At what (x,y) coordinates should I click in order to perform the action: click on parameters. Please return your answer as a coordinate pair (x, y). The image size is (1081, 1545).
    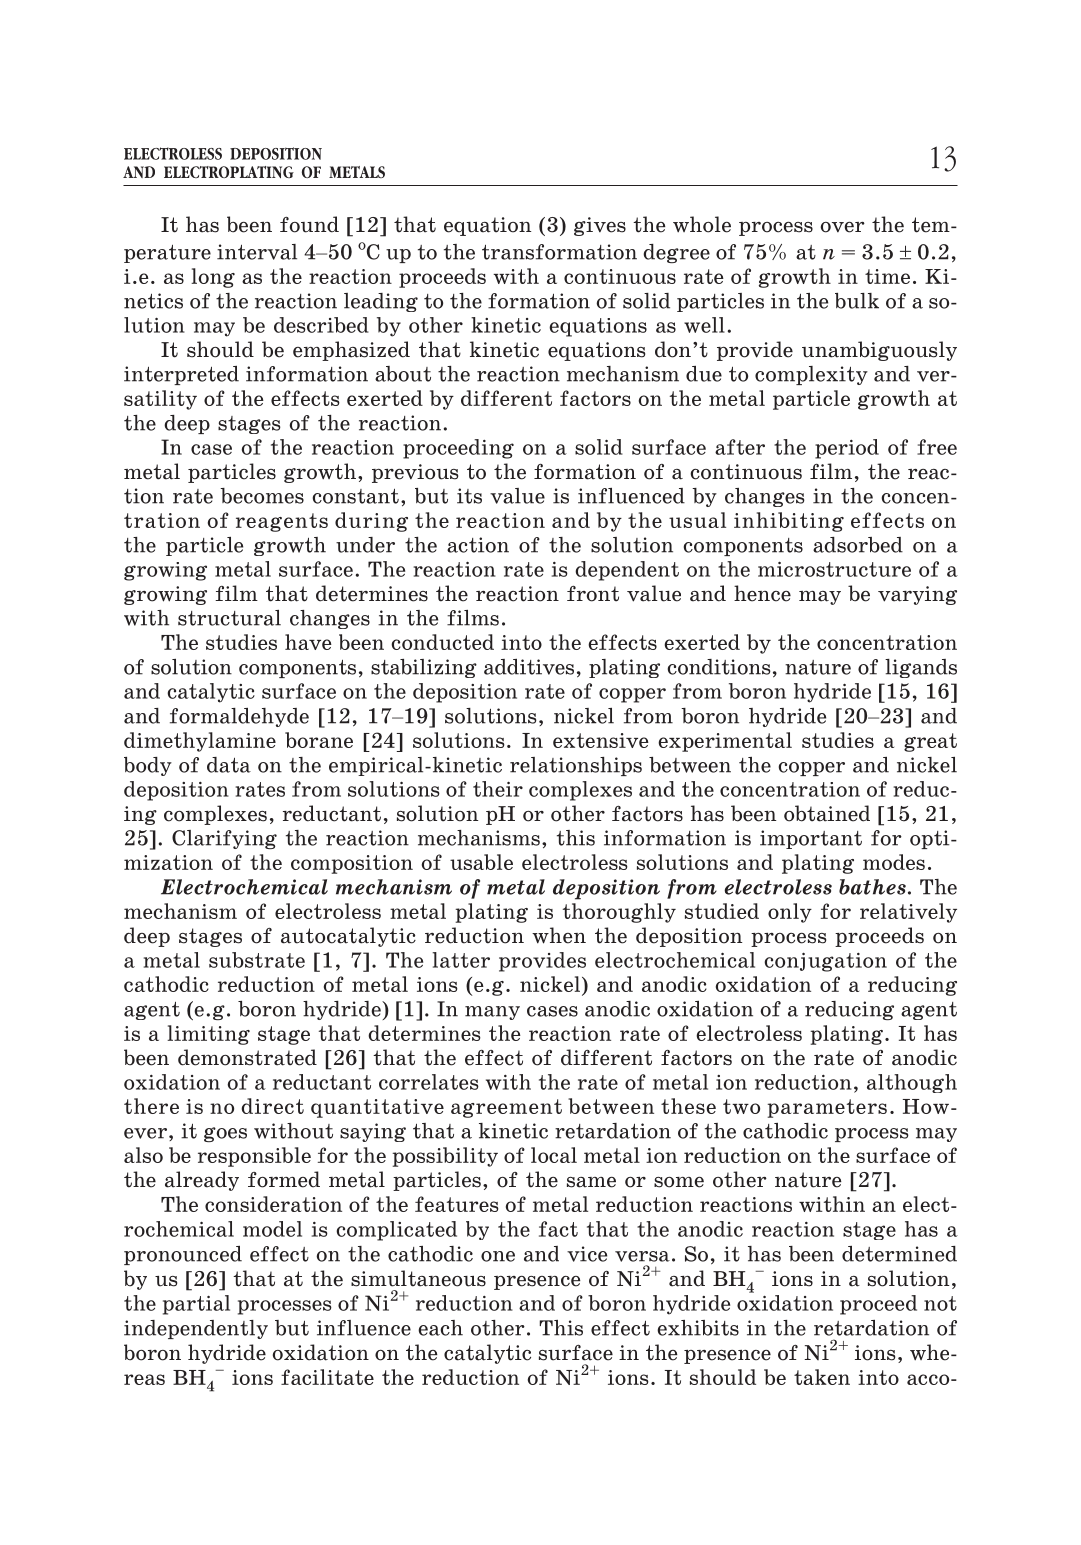
    Looking at the image, I should click on (827, 1108).
